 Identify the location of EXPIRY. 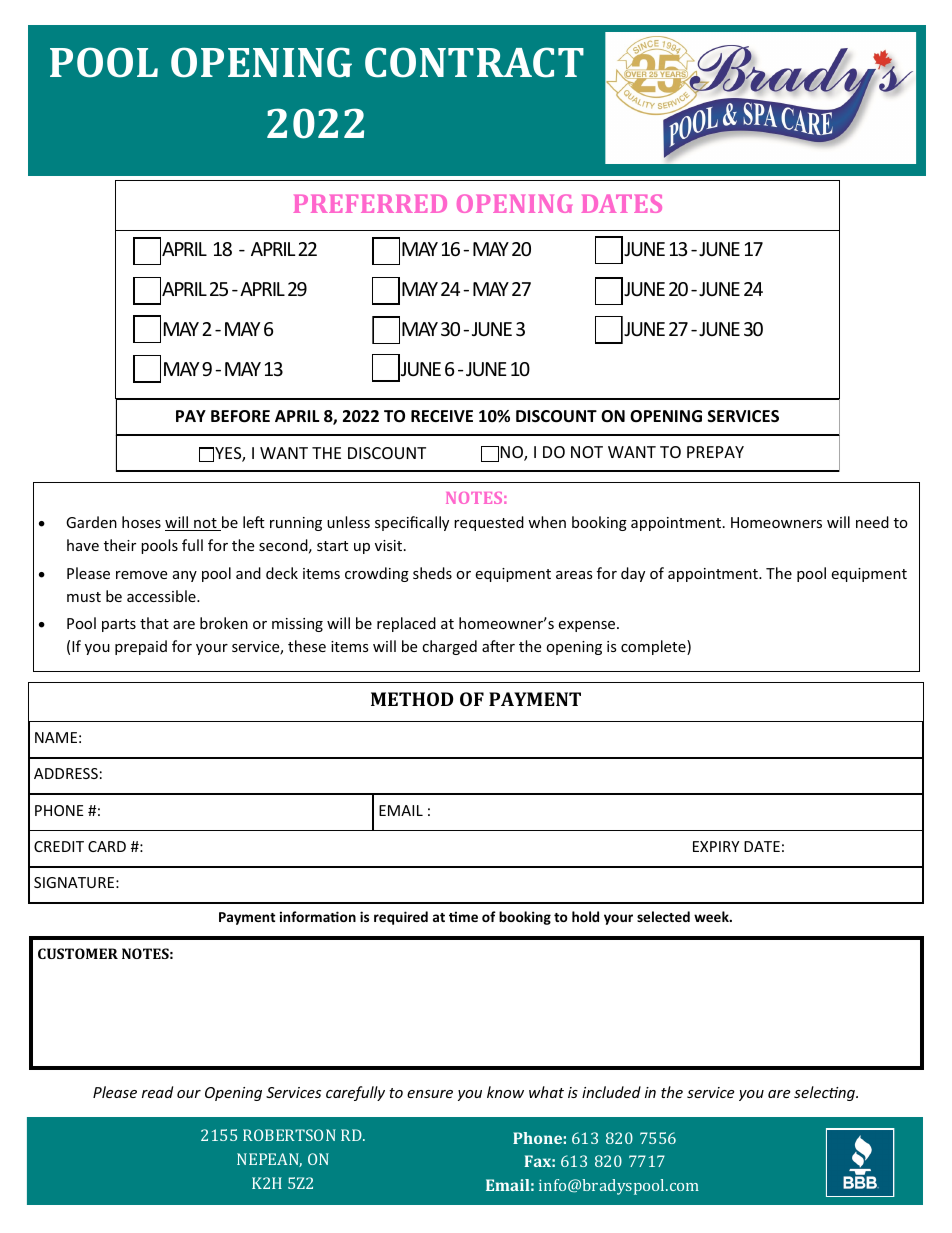
(716, 846).
